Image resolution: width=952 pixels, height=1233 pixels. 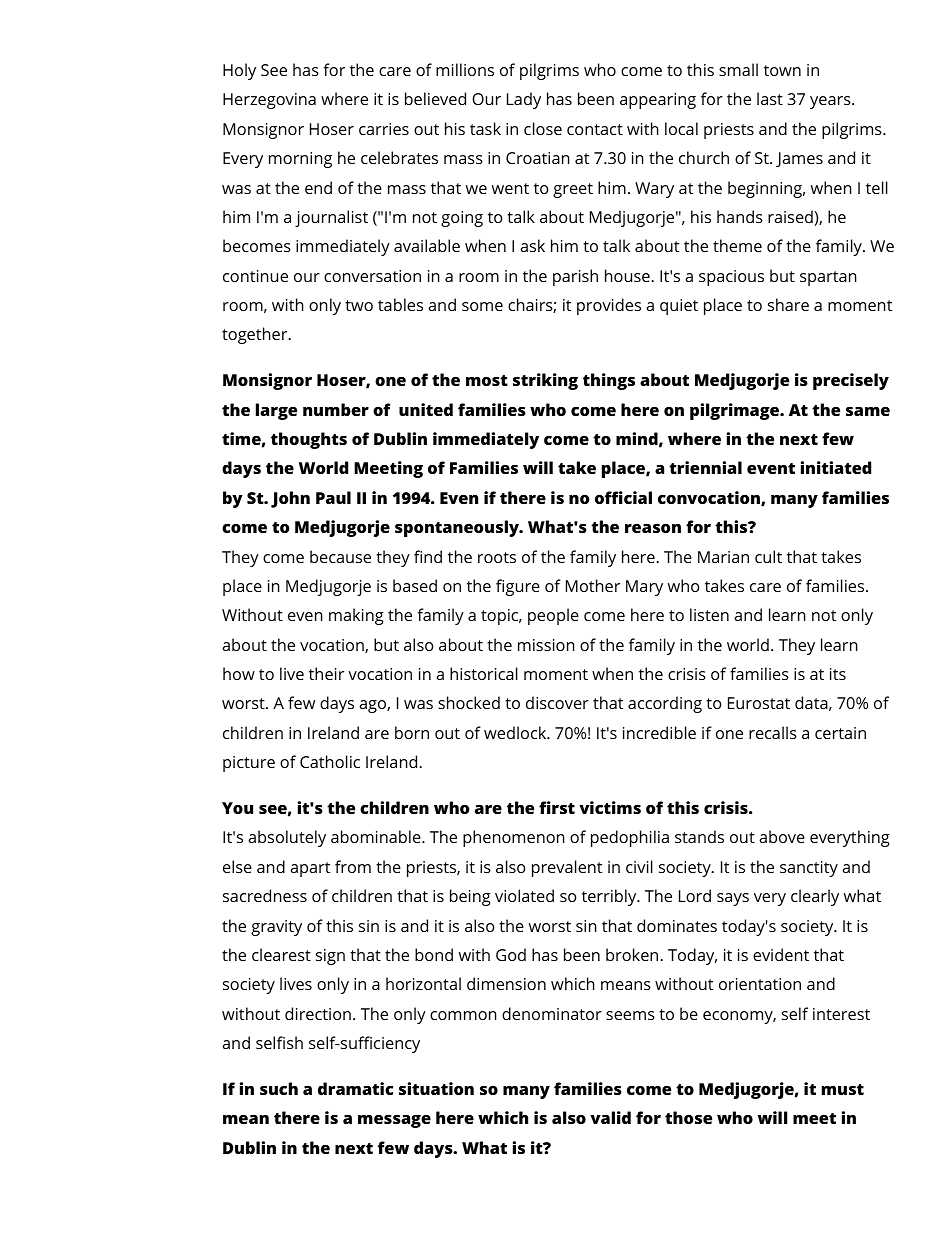 I want to click on such, so click(x=279, y=1088).
